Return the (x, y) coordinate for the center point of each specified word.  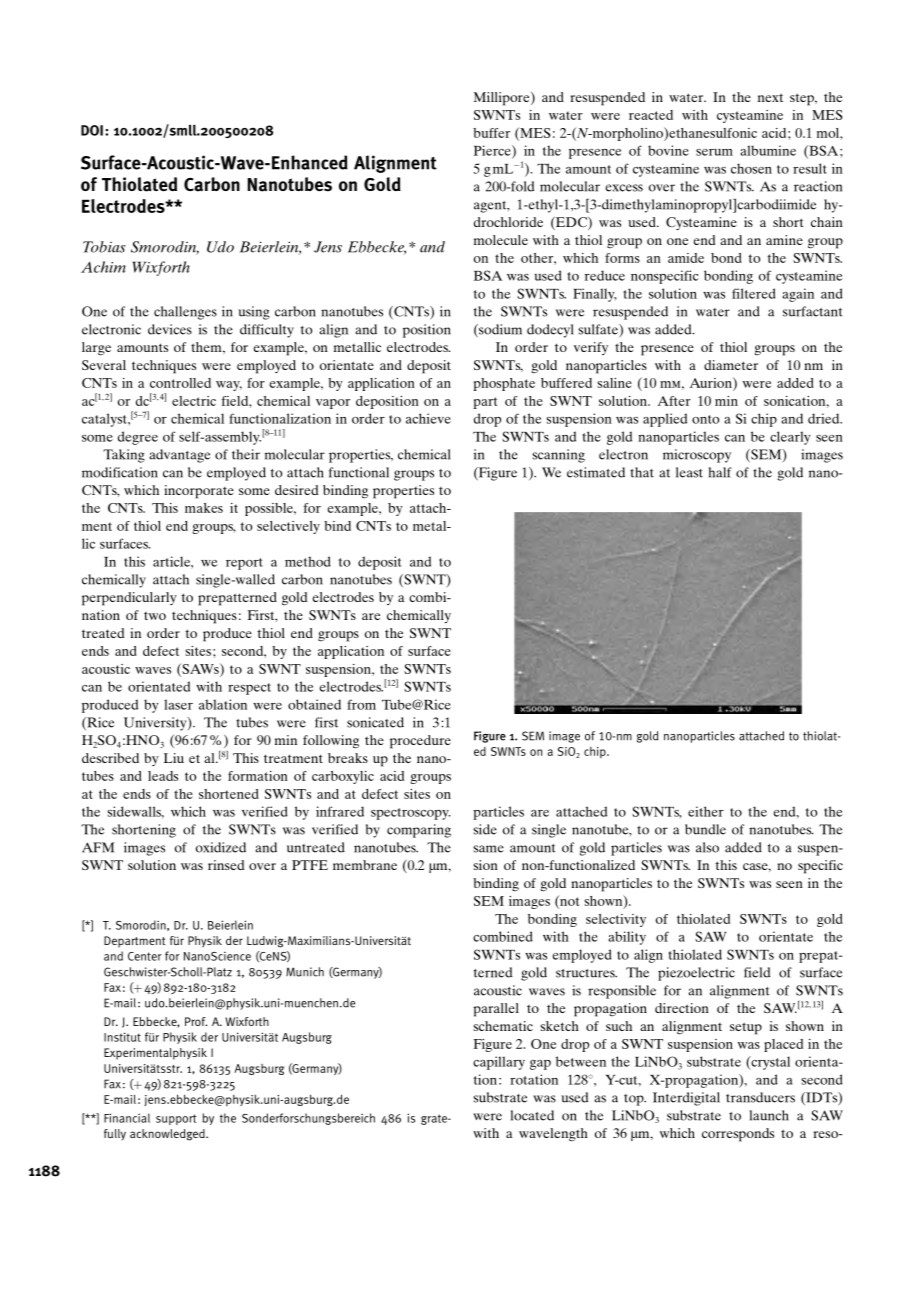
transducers (760, 1097)
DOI (92, 130)
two (155, 616)
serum (714, 152)
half (720, 472)
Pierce (493, 151)
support (176, 1119)
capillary (499, 1063)
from (361, 704)
